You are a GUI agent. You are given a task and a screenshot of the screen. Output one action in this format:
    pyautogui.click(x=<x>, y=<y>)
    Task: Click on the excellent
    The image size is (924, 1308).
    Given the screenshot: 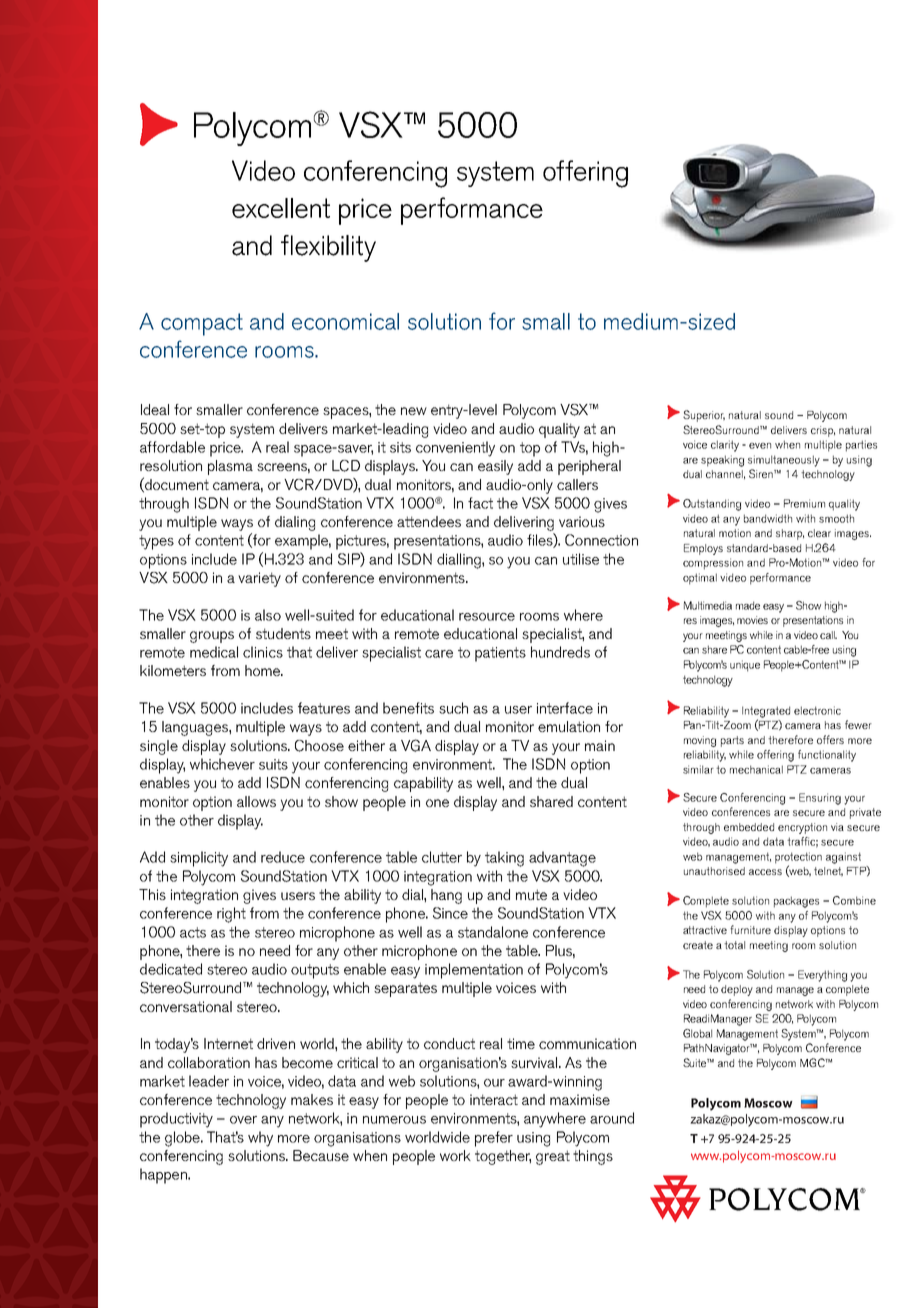 What is the action you would take?
    pyautogui.click(x=281, y=208)
